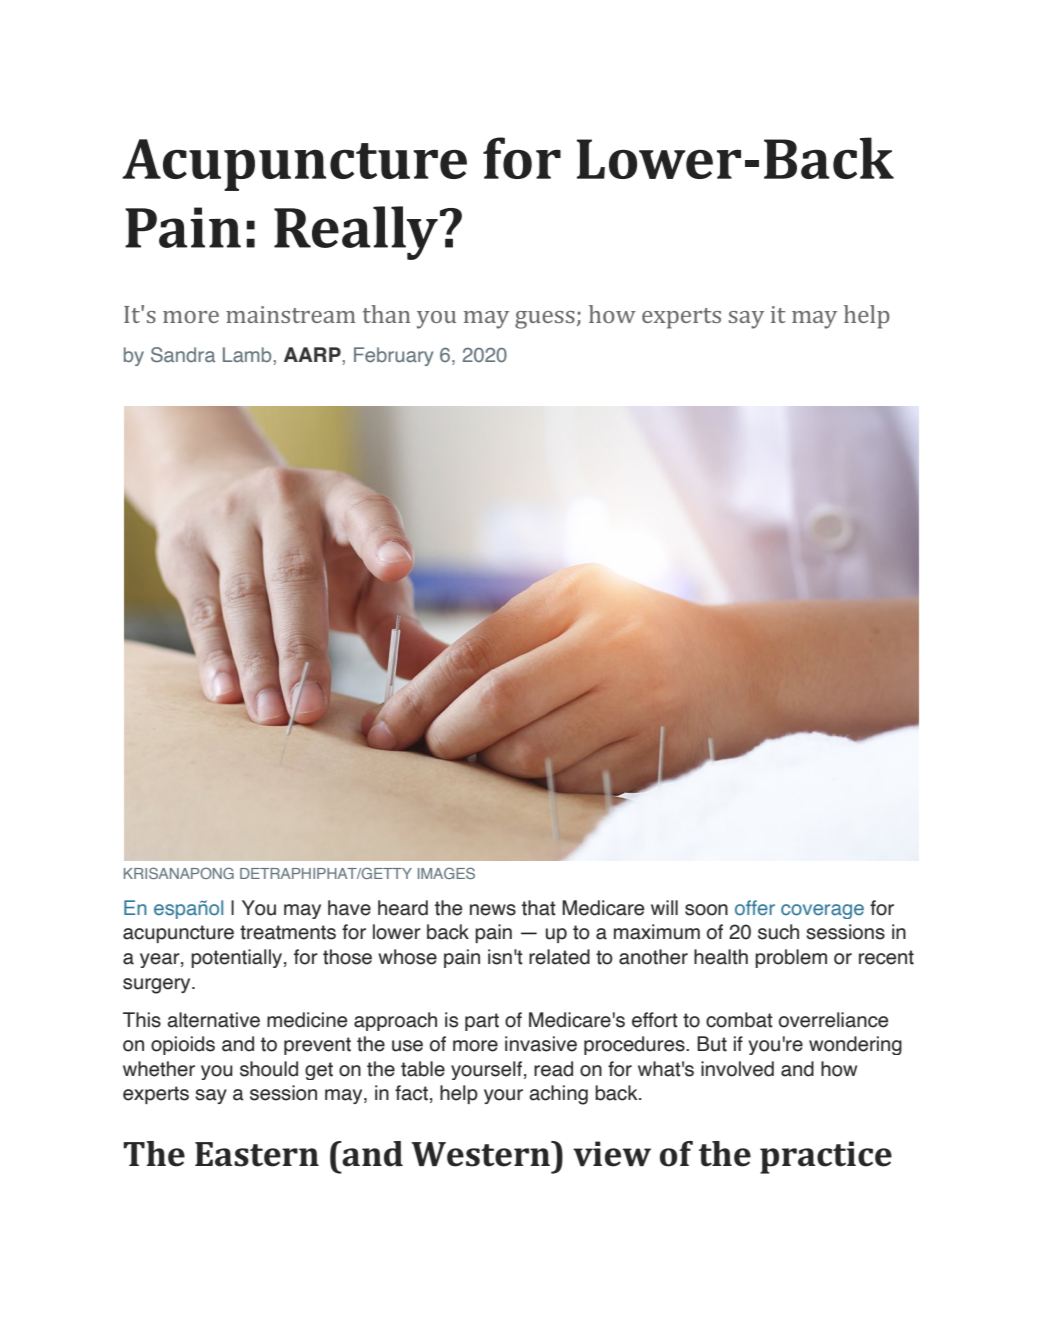 The image size is (1038, 1343). I want to click on than, so click(387, 314).
